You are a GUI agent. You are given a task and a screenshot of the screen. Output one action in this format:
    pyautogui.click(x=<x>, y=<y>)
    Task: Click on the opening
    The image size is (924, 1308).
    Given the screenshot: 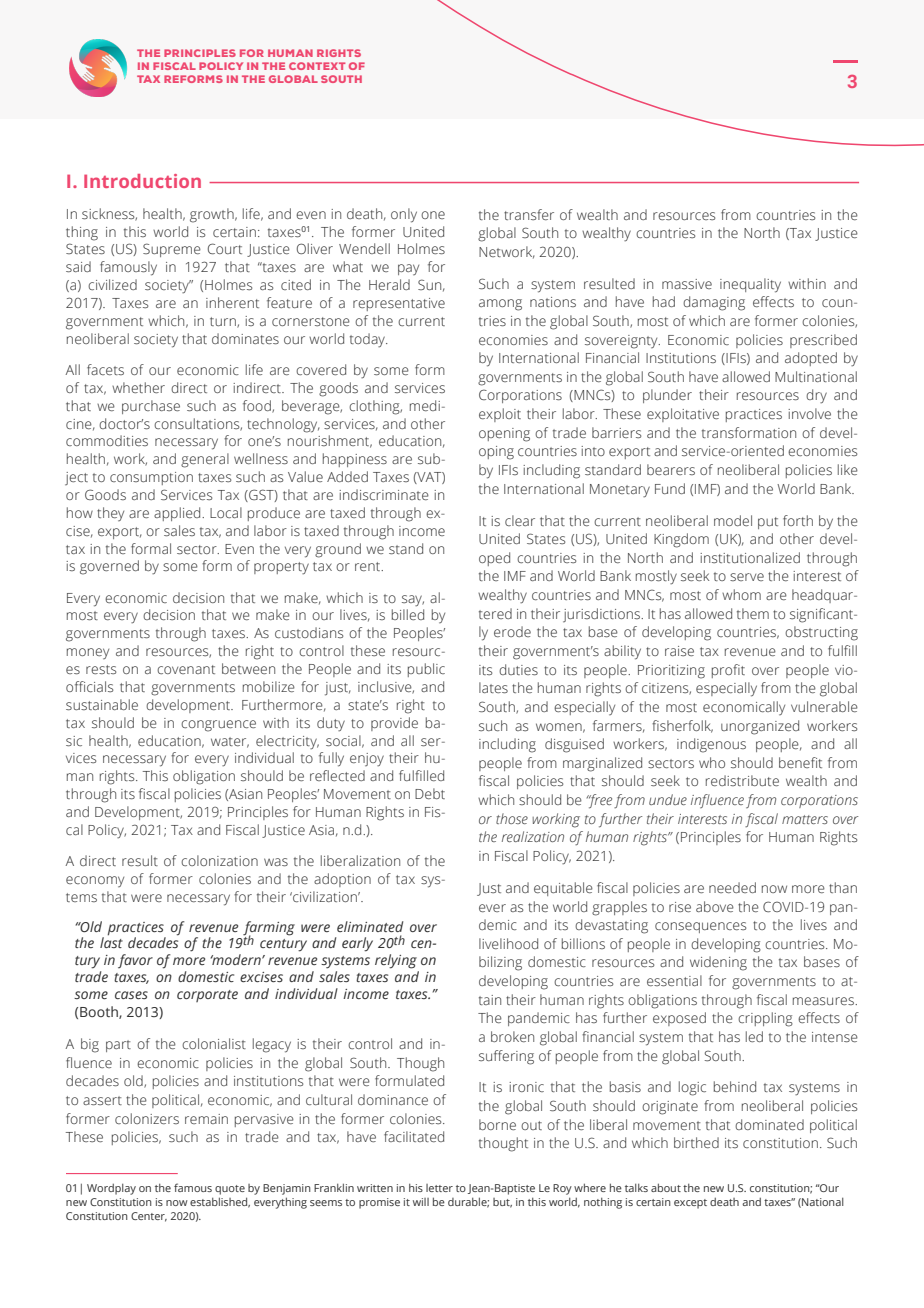 What is the action you would take?
    pyautogui.click(x=504, y=435)
